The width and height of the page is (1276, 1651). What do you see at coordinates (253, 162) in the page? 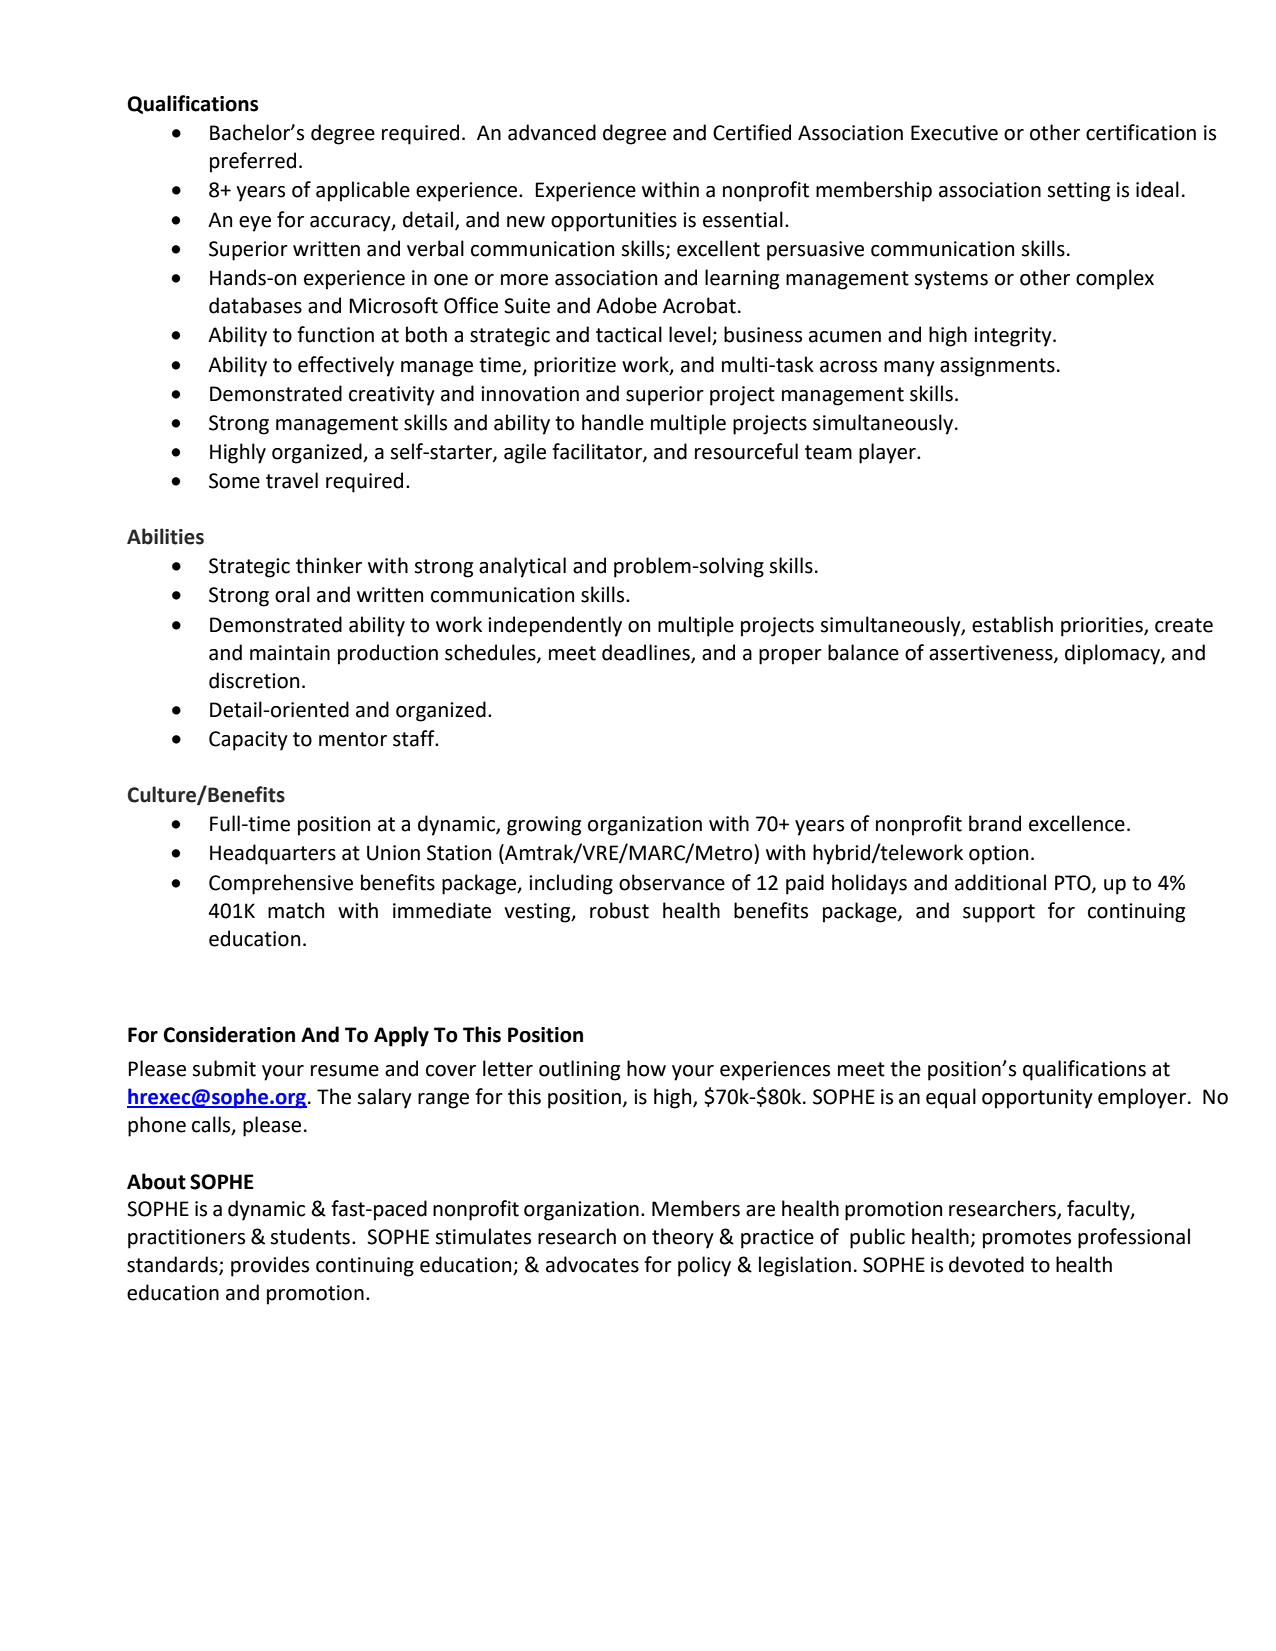
I see `preferred` at bounding box center [253, 162].
